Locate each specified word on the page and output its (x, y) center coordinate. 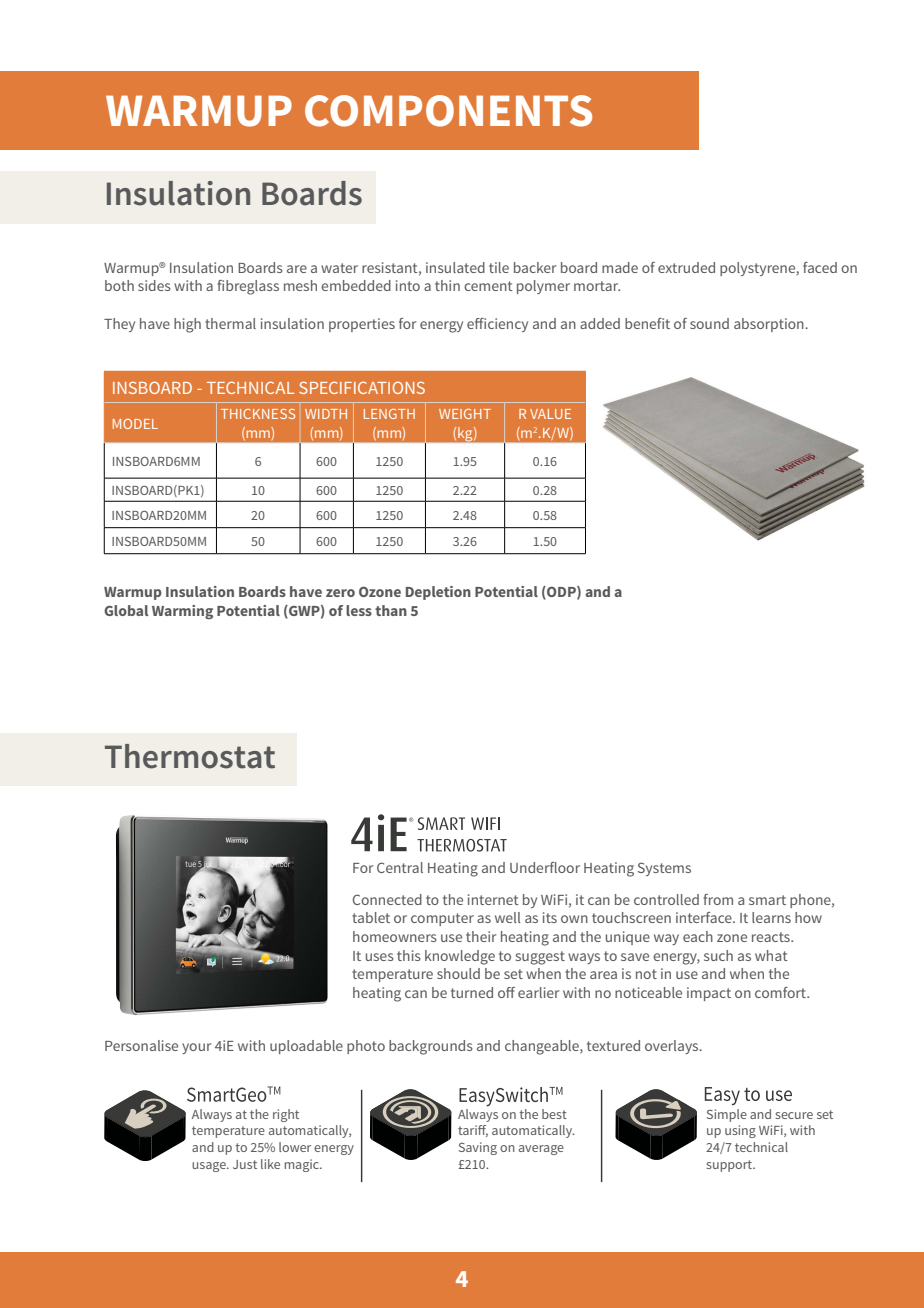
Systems (664, 869)
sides (154, 285)
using (740, 1131)
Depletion (438, 593)
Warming (182, 612)
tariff (473, 1131)
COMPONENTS (448, 111)
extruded (686, 267)
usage (210, 1167)
